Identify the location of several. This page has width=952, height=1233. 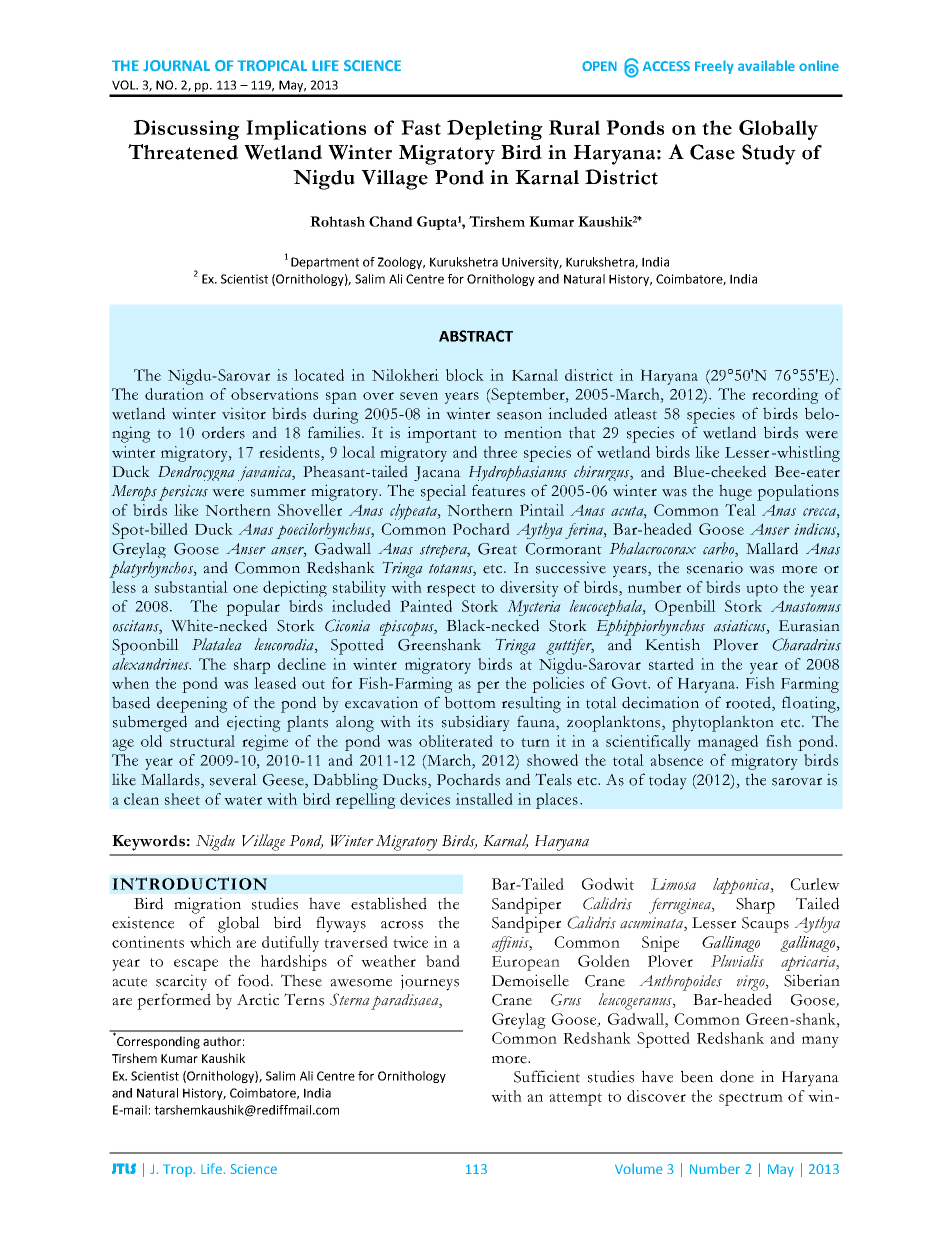
(233, 779).
